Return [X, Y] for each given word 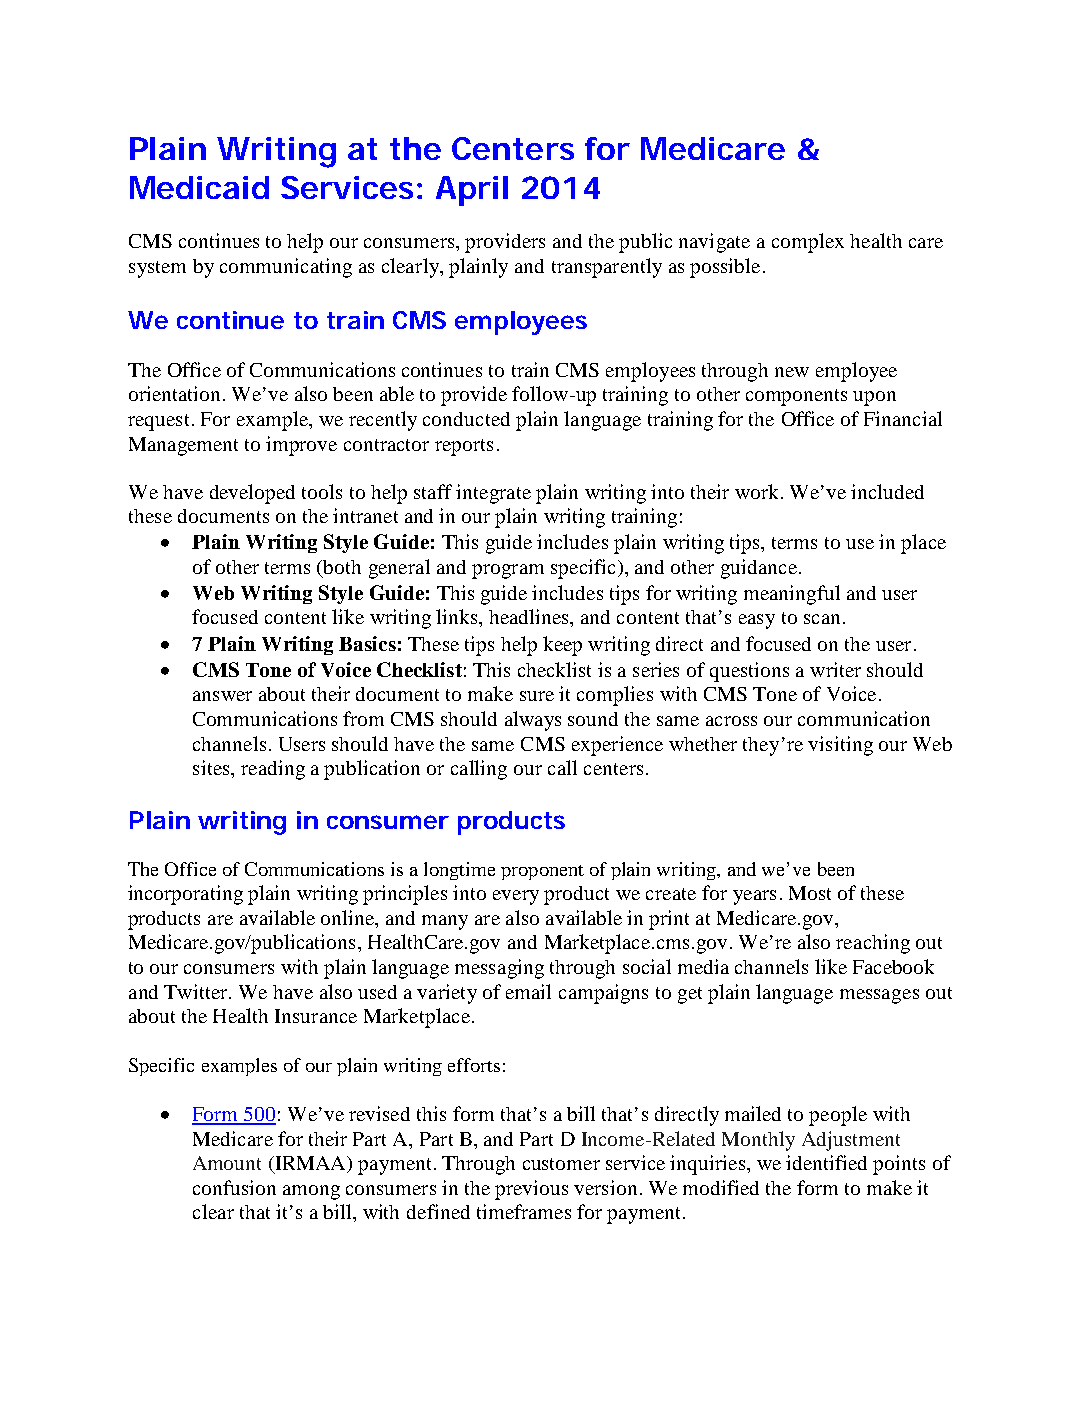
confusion [234, 1187]
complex [808, 243]
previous [531, 1190]
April [472, 191]
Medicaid [199, 187]
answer [222, 696]
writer [835, 669]
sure [537, 696]
